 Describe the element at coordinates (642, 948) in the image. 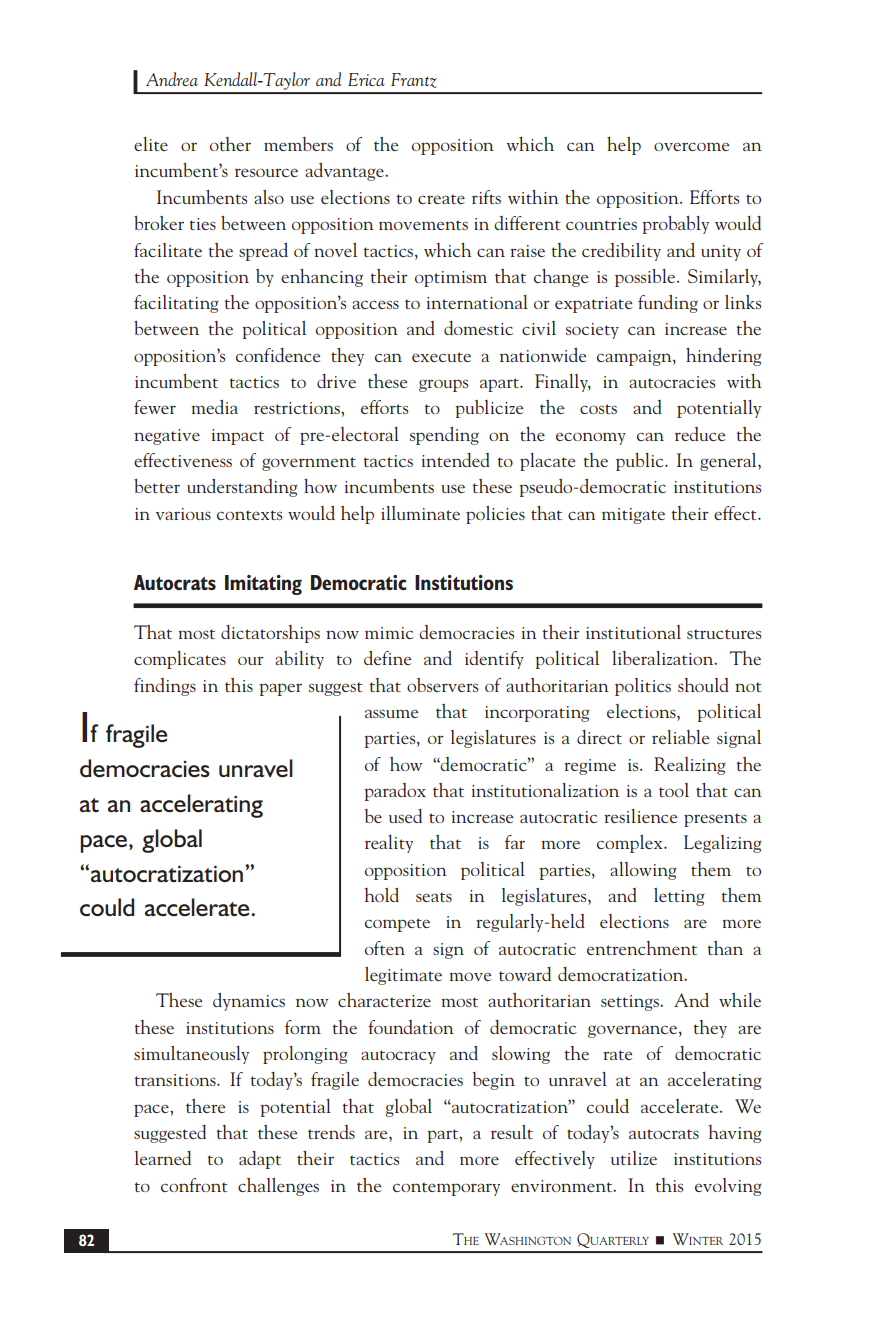

I see `entrenchment` at that location.
